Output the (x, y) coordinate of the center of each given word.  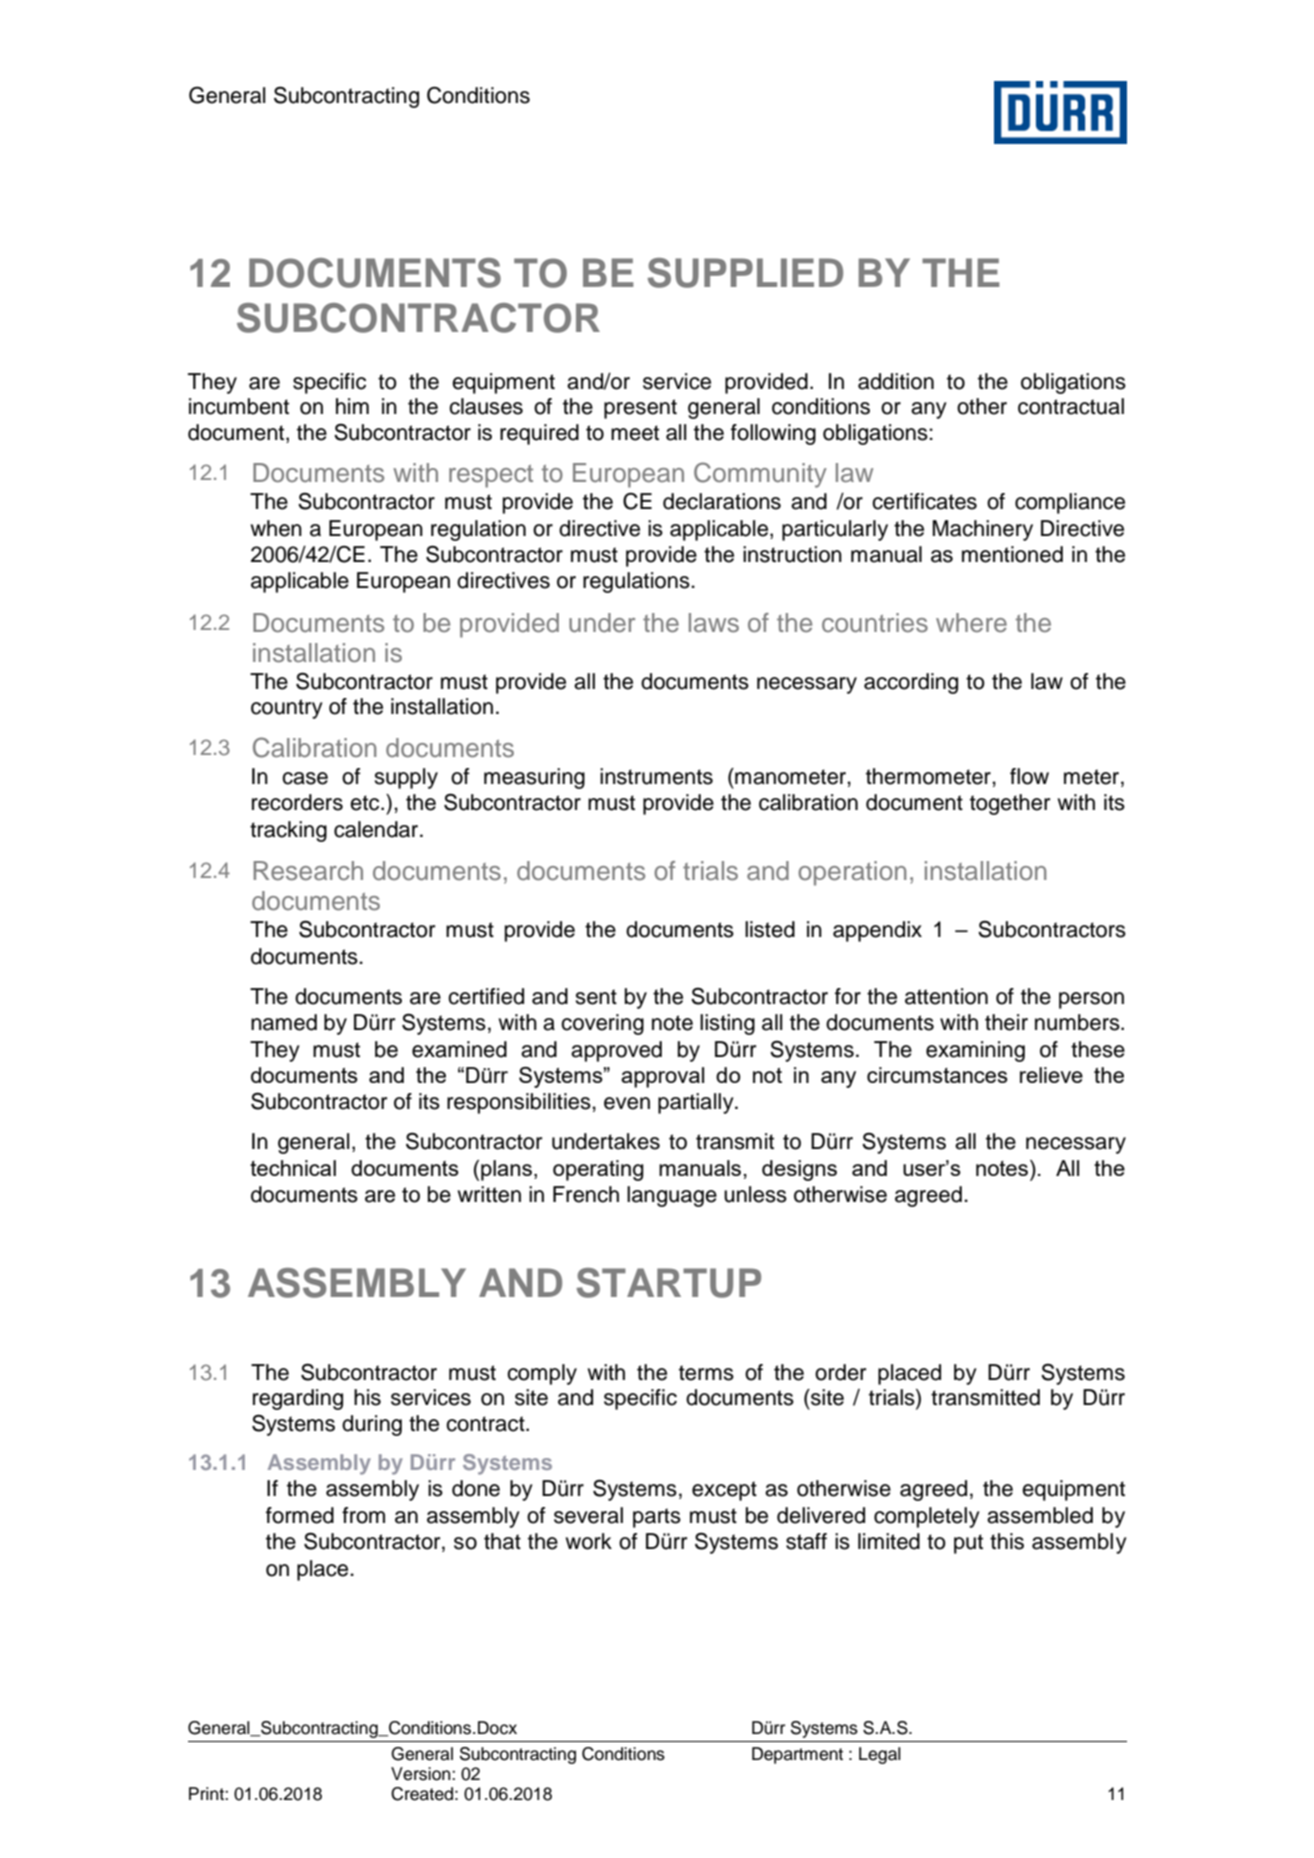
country (287, 709)
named (284, 1022)
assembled (1040, 1515)
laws (714, 623)
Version (422, 1774)
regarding (298, 1399)
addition (896, 381)
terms (706, 1373)
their (1006, 1022)
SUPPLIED (745, 273)
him (352, 406)
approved (616, 1051)
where (971, 623)
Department (797, 1755)
